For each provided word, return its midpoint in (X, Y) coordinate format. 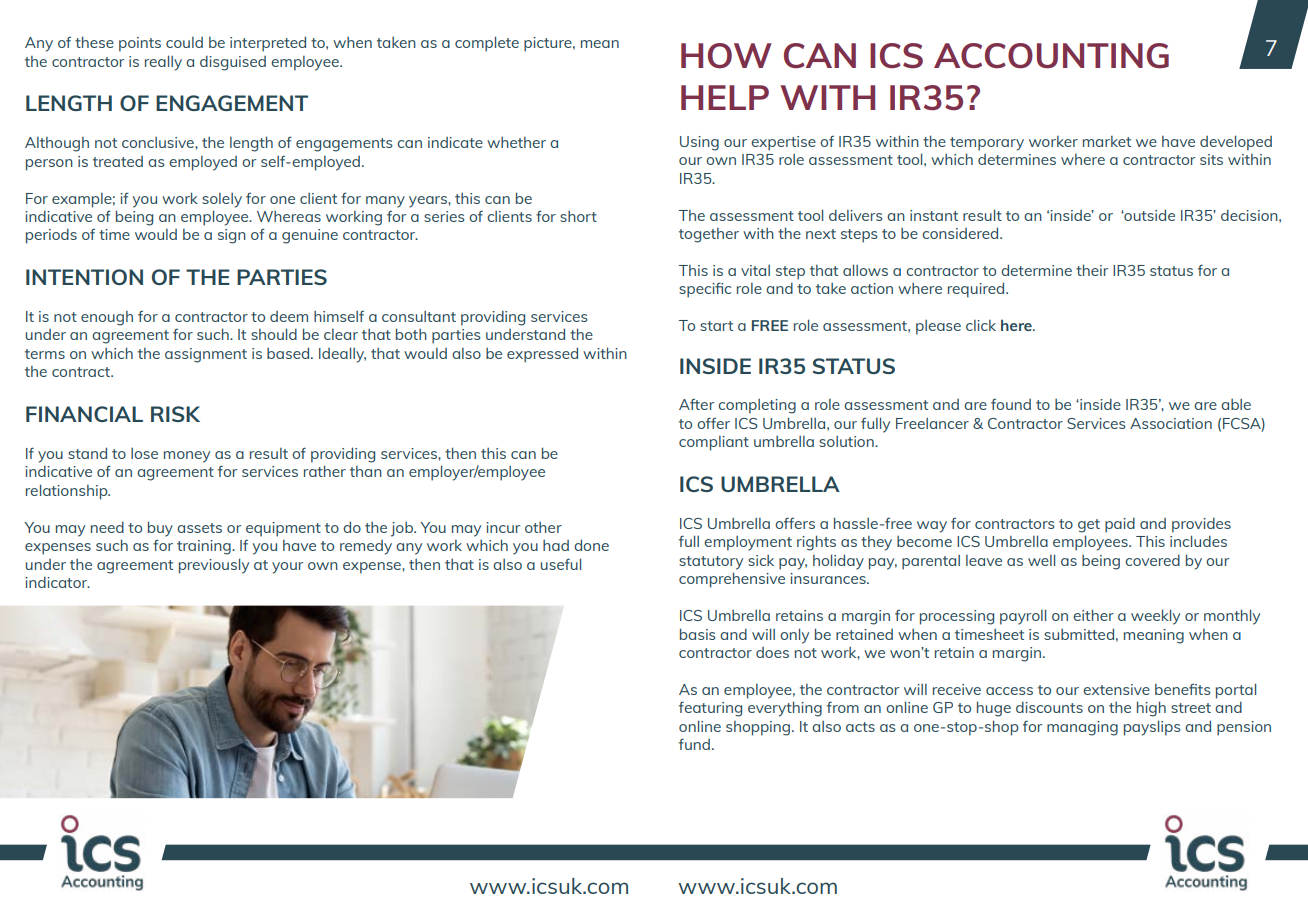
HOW (726, 56)
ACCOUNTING (1051, 56)
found (1011, 404)
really (163, 63)
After (696, 404)
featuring (710, 709)
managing (1082, 728)
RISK (175, 414)
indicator (57, 582)
